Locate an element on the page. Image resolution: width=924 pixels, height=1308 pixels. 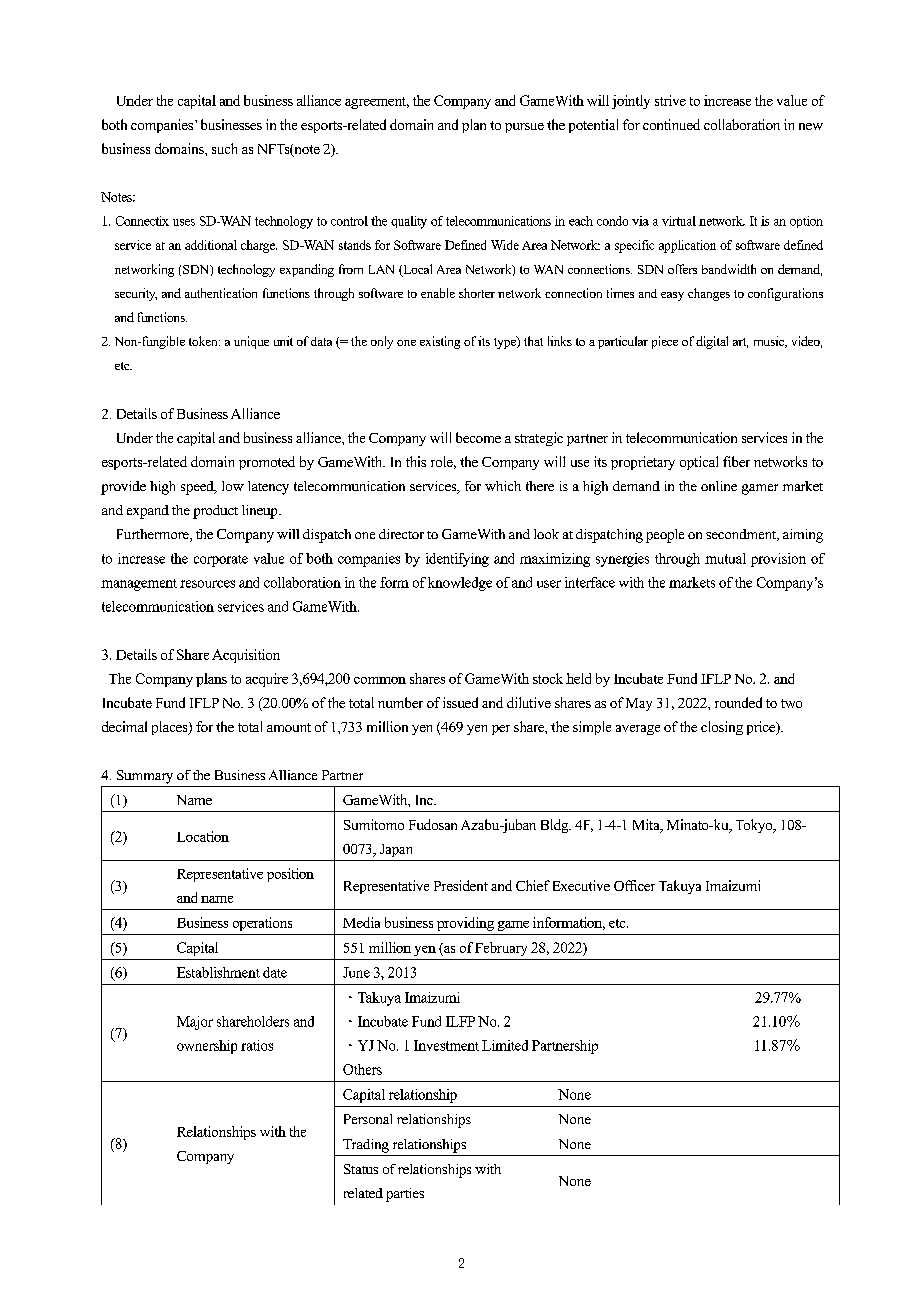
online is located at coordinates (719, 486).
